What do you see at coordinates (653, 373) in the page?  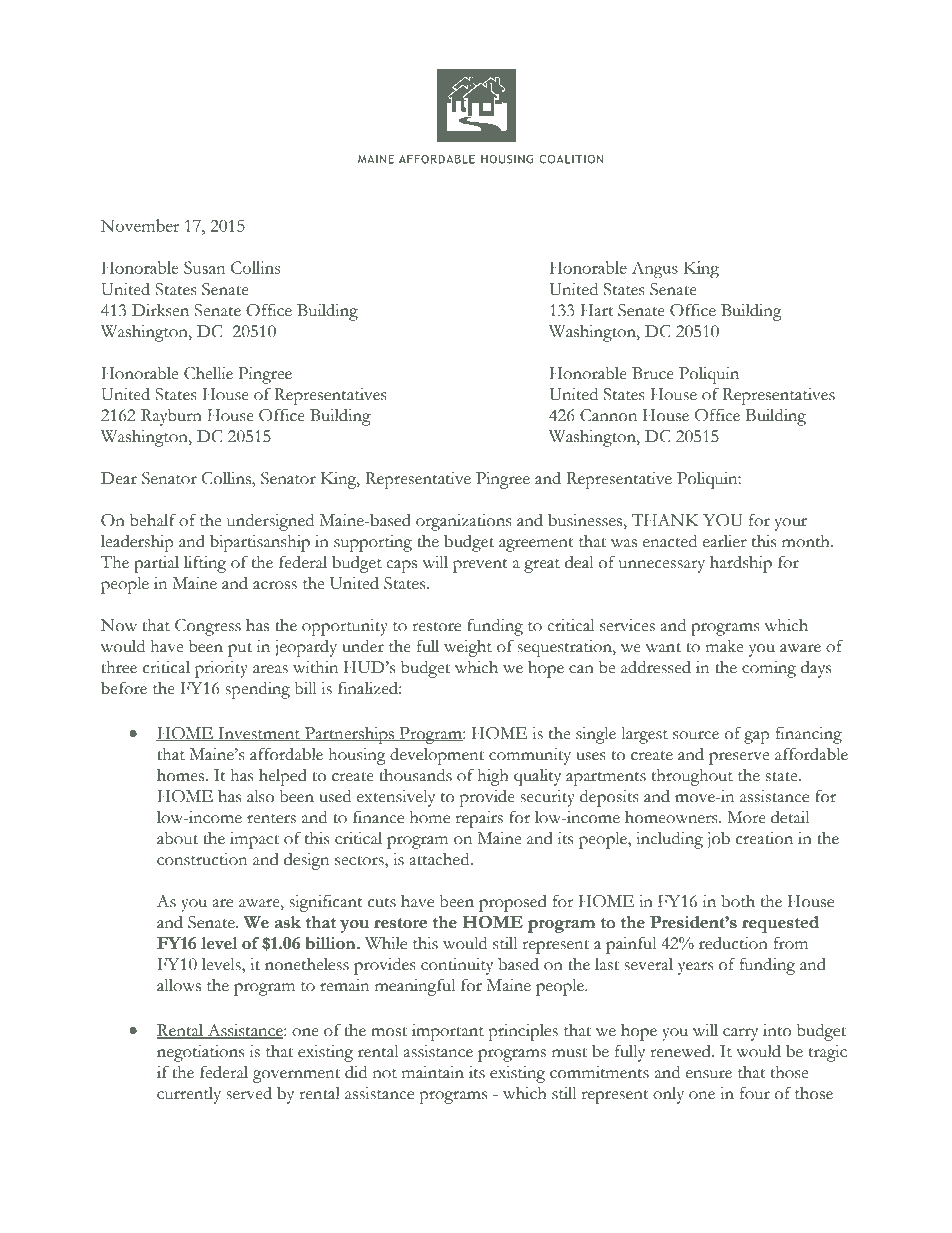 I see `Bruce` at bounding box center [653, 373].
